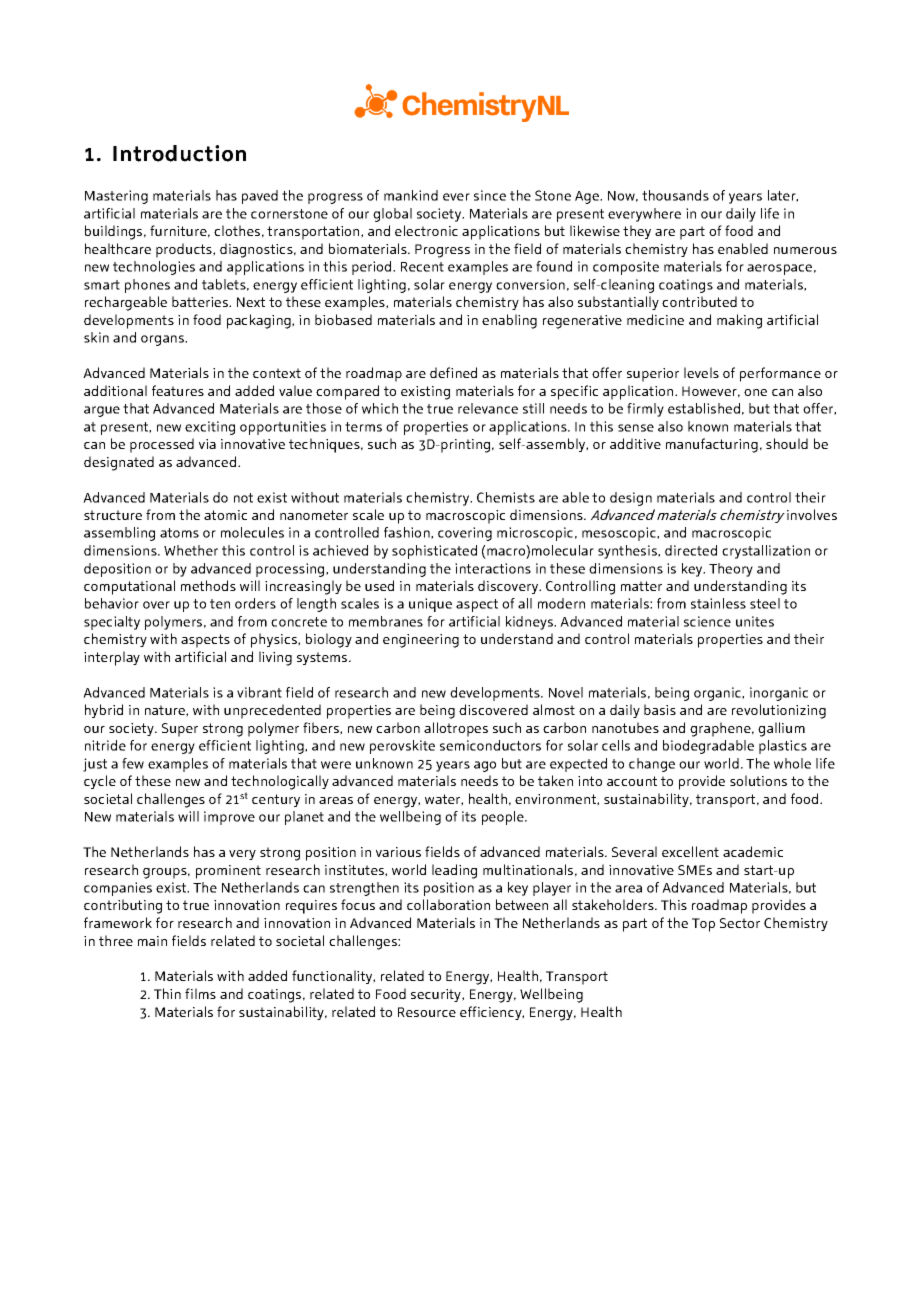 This image has width=924, height=1307. Describe the element at coordinates (675, 195) in the image. I see `thousands` at that location.
